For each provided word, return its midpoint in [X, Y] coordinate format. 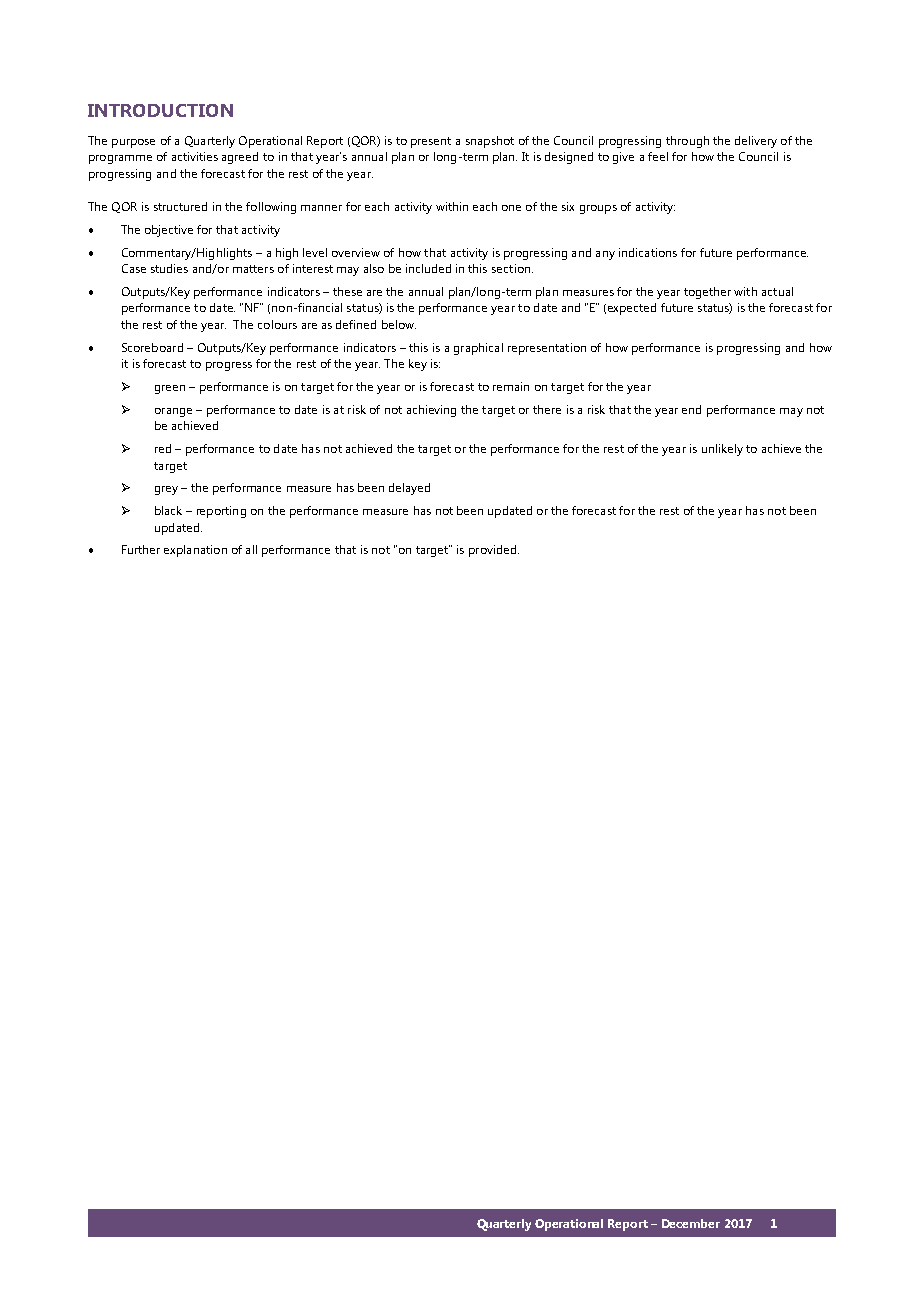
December [691, 1223]
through [687, 142]
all [251, 549]
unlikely [722, 450]
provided [494, 551]
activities [195, 156]
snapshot [490, 142]
